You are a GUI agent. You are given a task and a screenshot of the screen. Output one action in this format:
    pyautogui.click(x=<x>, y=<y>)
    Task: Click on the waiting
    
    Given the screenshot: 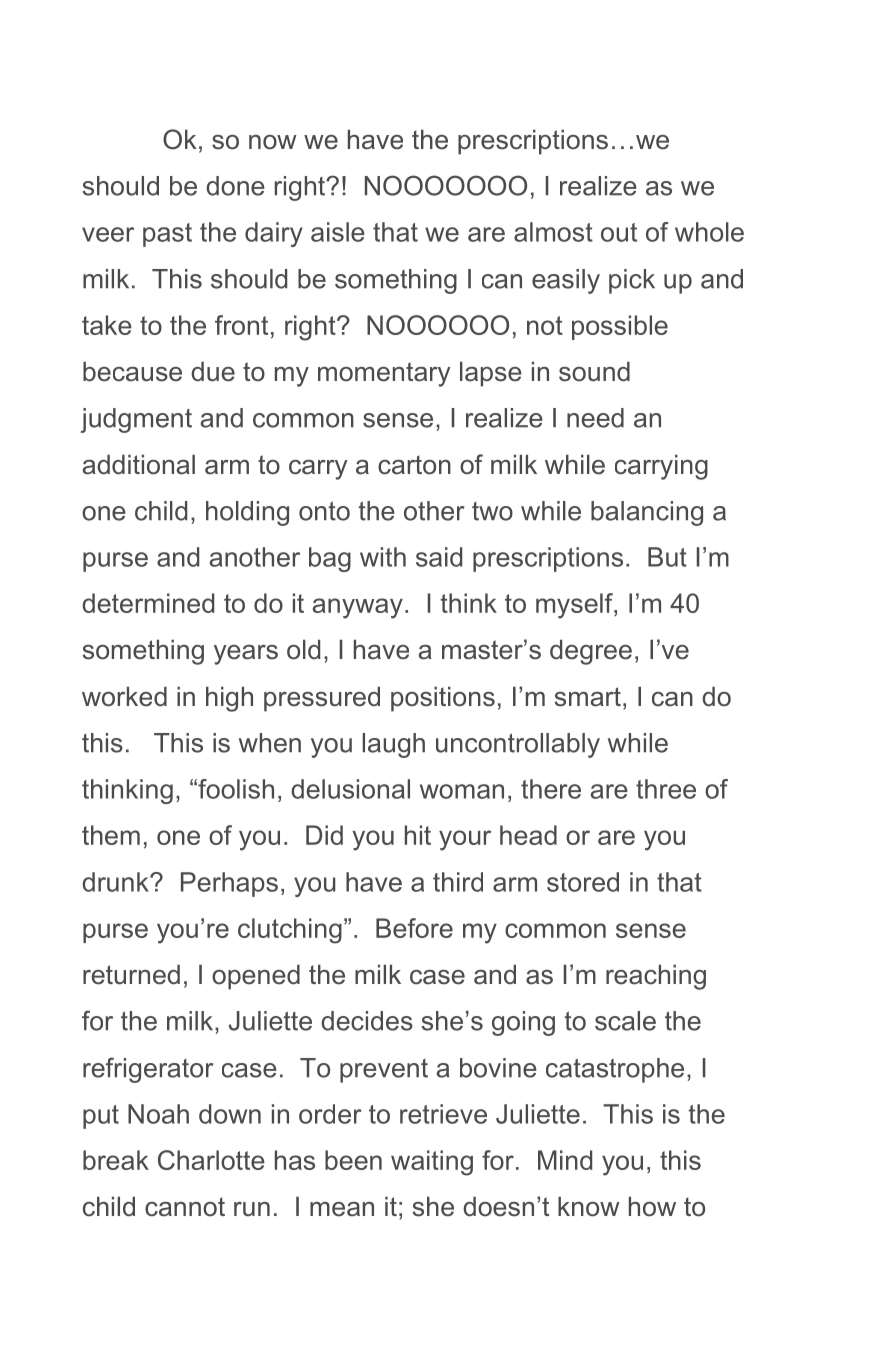 What is the action you would take?
    pyautogui.click(x=432, y=1163)
